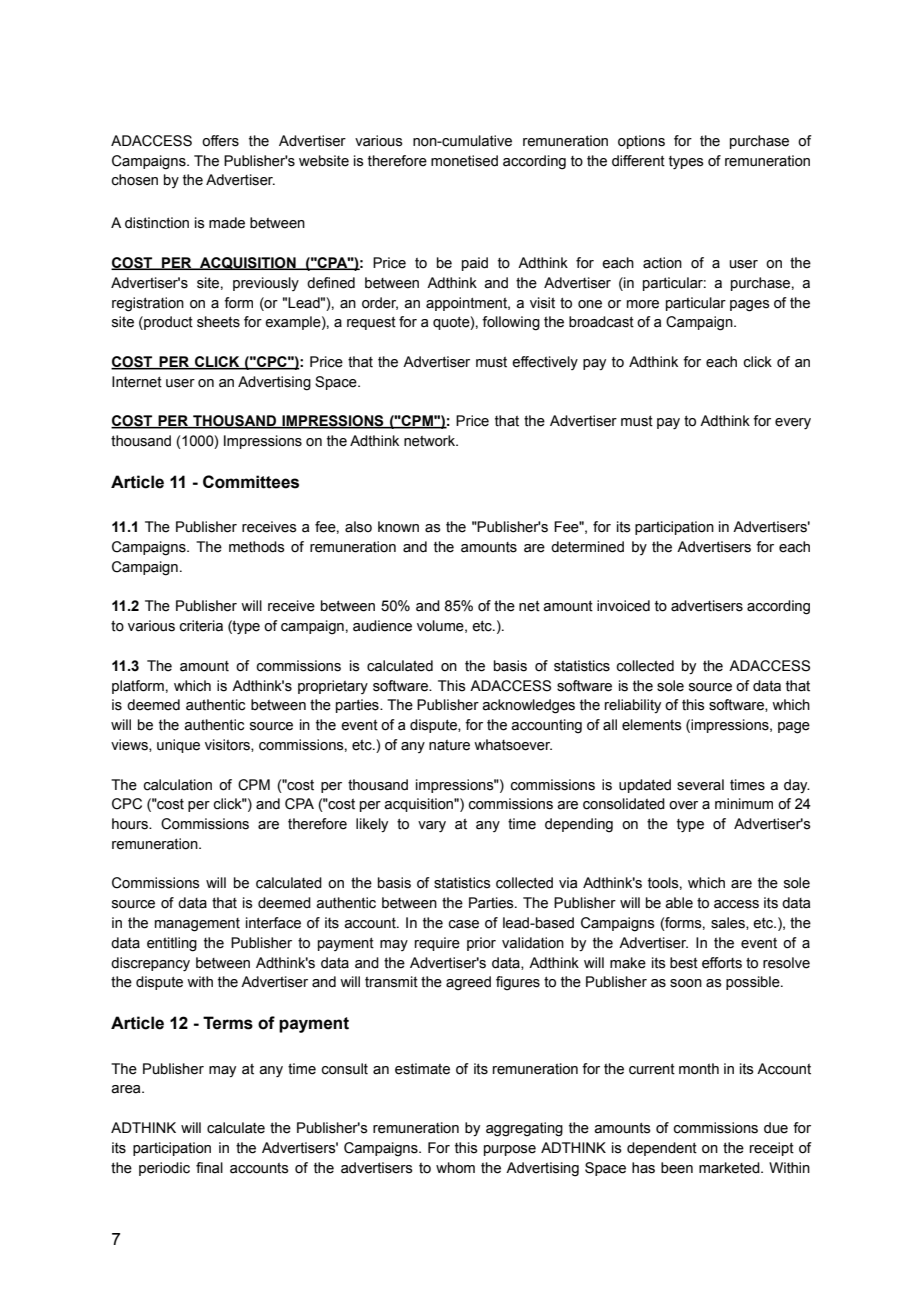 The height and width of the page is (1307, 924). Describe the element at coordinates (209, 1168) in the page. I see `final` at that location.
